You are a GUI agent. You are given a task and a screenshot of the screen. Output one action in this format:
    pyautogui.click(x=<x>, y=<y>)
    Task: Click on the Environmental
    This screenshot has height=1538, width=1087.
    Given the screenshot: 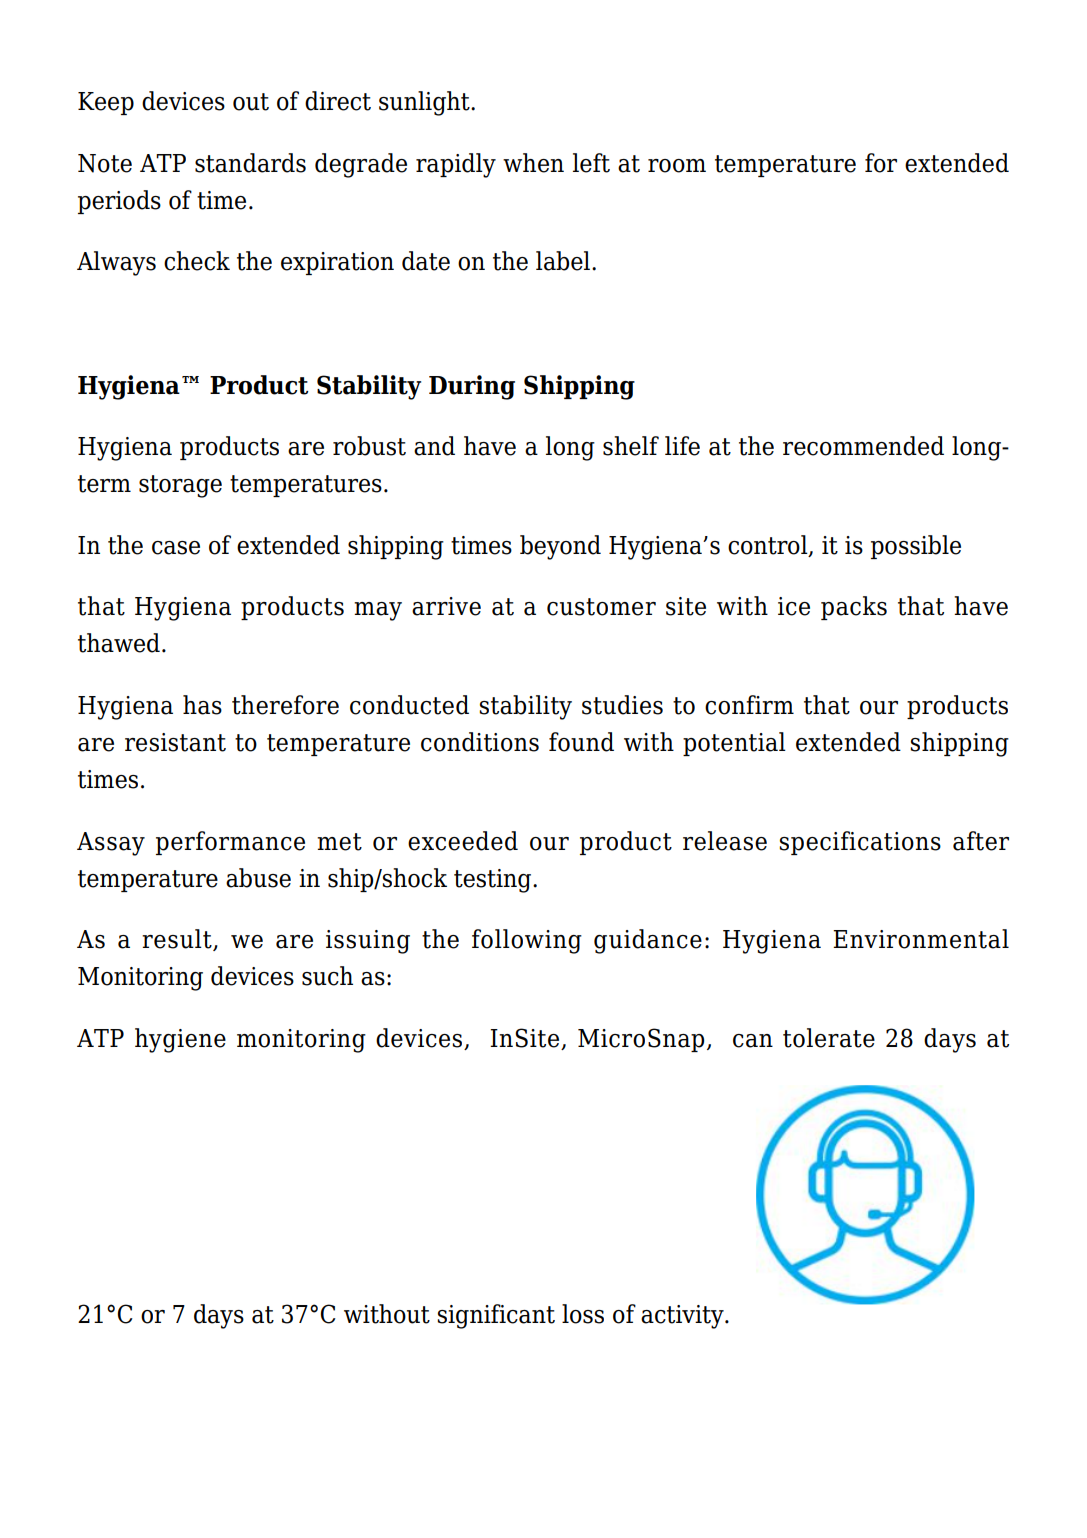 What is the action you would take?
    pyautogui.click(x=921, y=939)
